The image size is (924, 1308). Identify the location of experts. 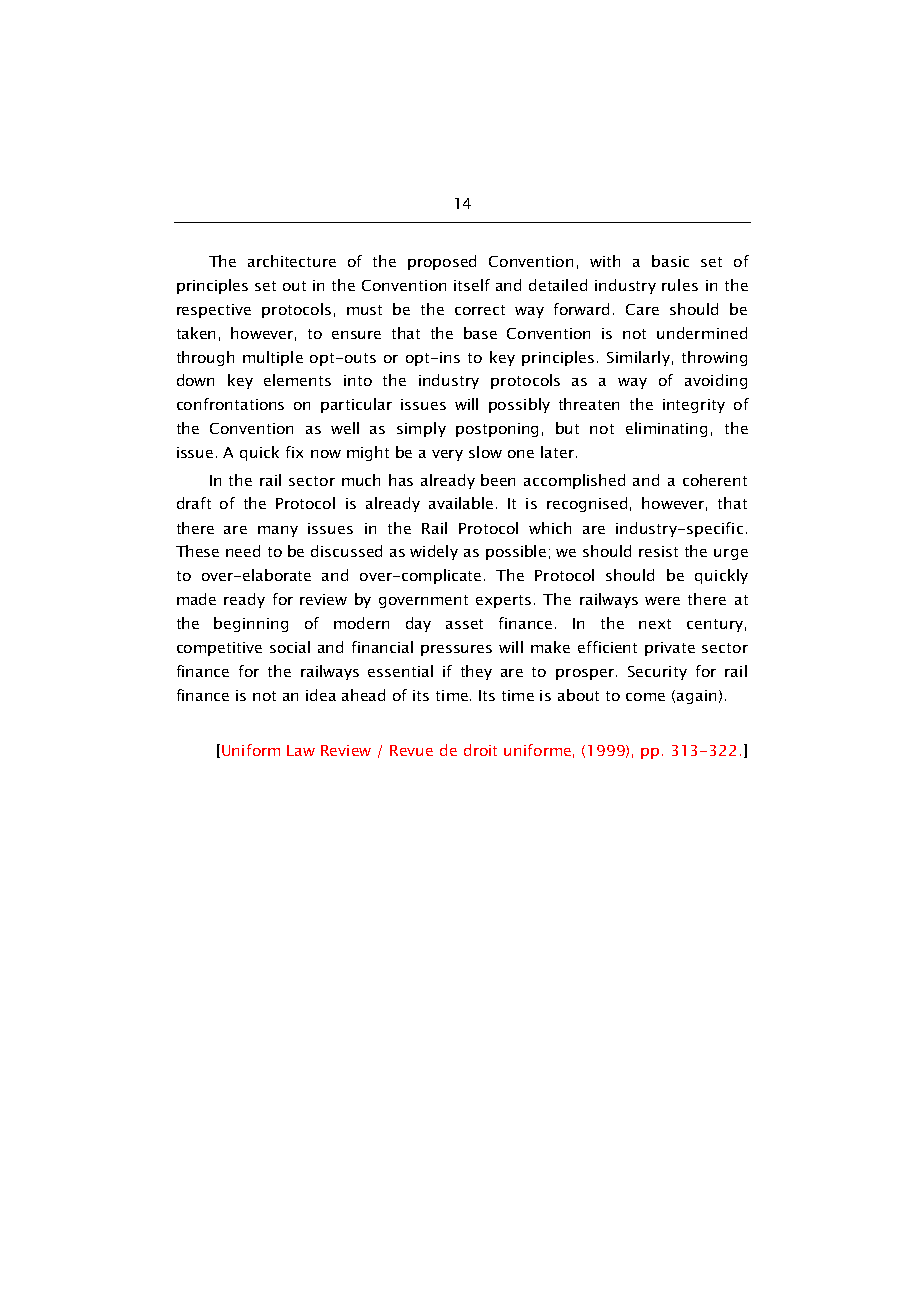
(503, 601).
